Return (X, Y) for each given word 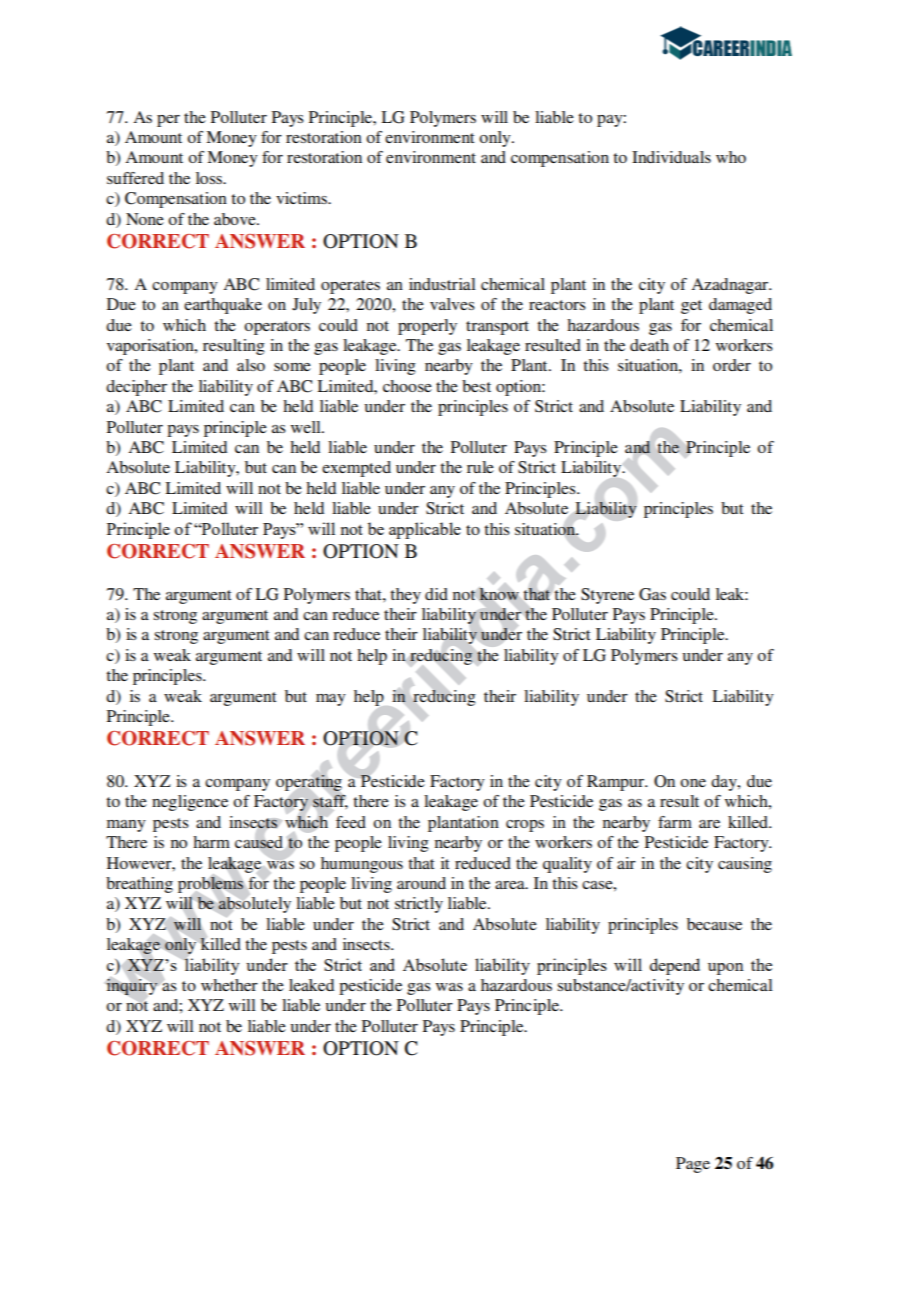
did (436, 594)
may (331, 700)
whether (229, 985)
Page (693, 1165)
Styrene (607, 596)
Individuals (671, 157)
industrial (442, 284)
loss (210, 178)
